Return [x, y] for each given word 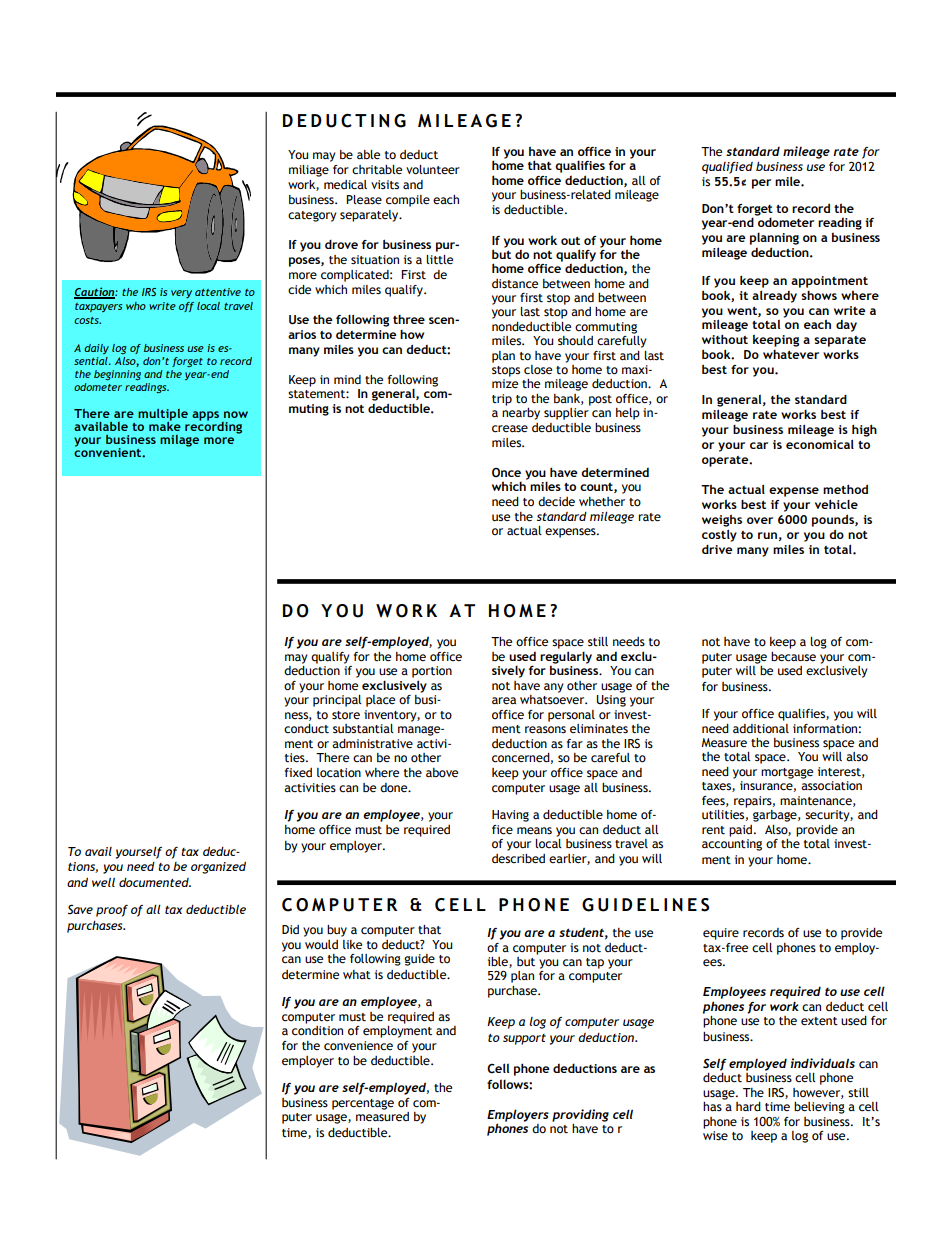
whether [602, 502]
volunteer [433, 169]
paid [742, 831]
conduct [306, 729]
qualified [727, 168]
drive [717, 549]
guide [419, 960]
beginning [117, 375]
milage [179, 441]
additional [761, 729]
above [442, 773]
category [312, 216]
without [725, 339]
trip [502, 400]
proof [112, 911]
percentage [363, 1104]
